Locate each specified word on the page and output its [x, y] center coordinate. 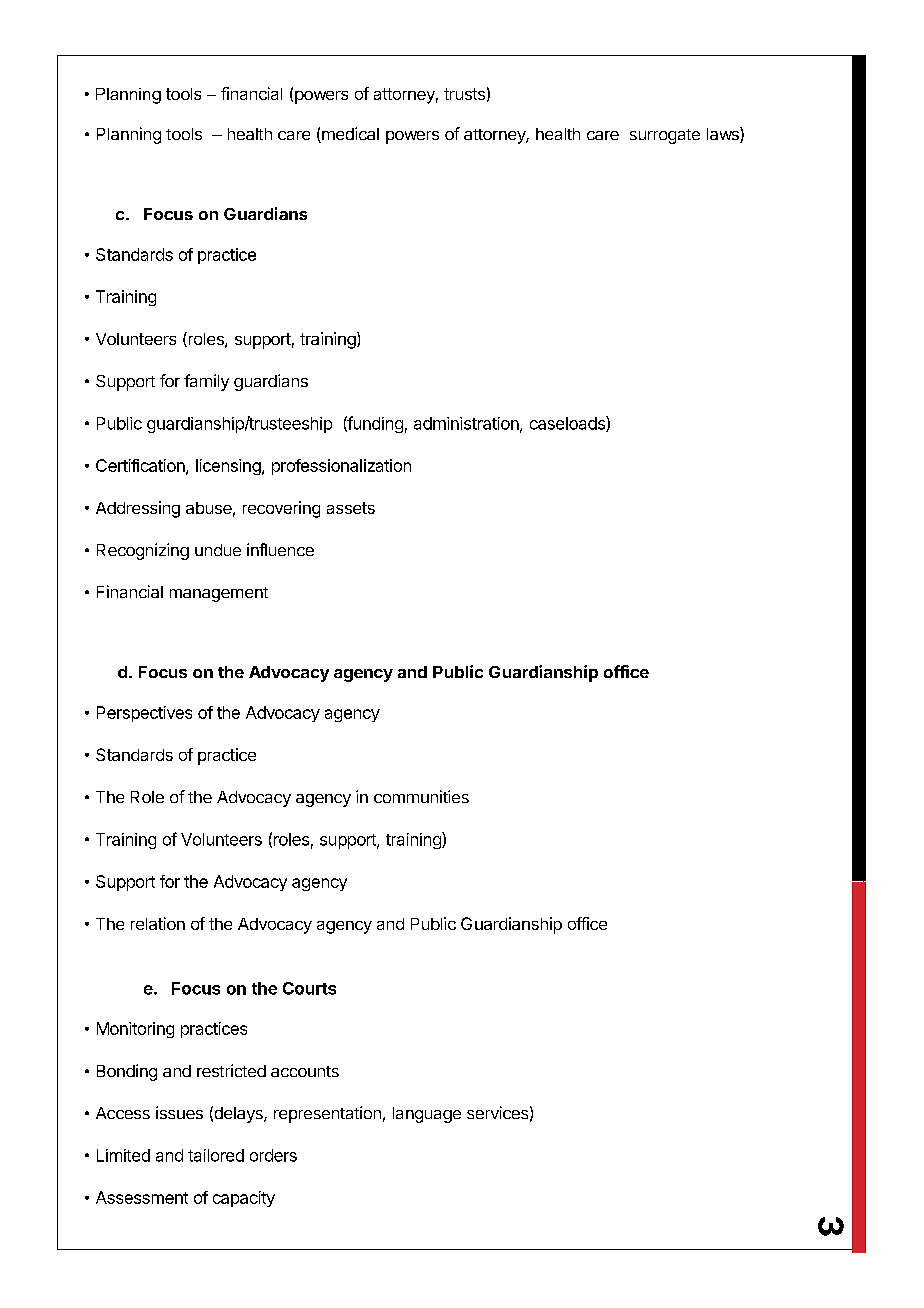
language [427, 1115]
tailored [216, 1155]
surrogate [665, 136]
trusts [464, 94]
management [219, 594]
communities [421, 796]
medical [349, 135]
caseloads [568, 424]
